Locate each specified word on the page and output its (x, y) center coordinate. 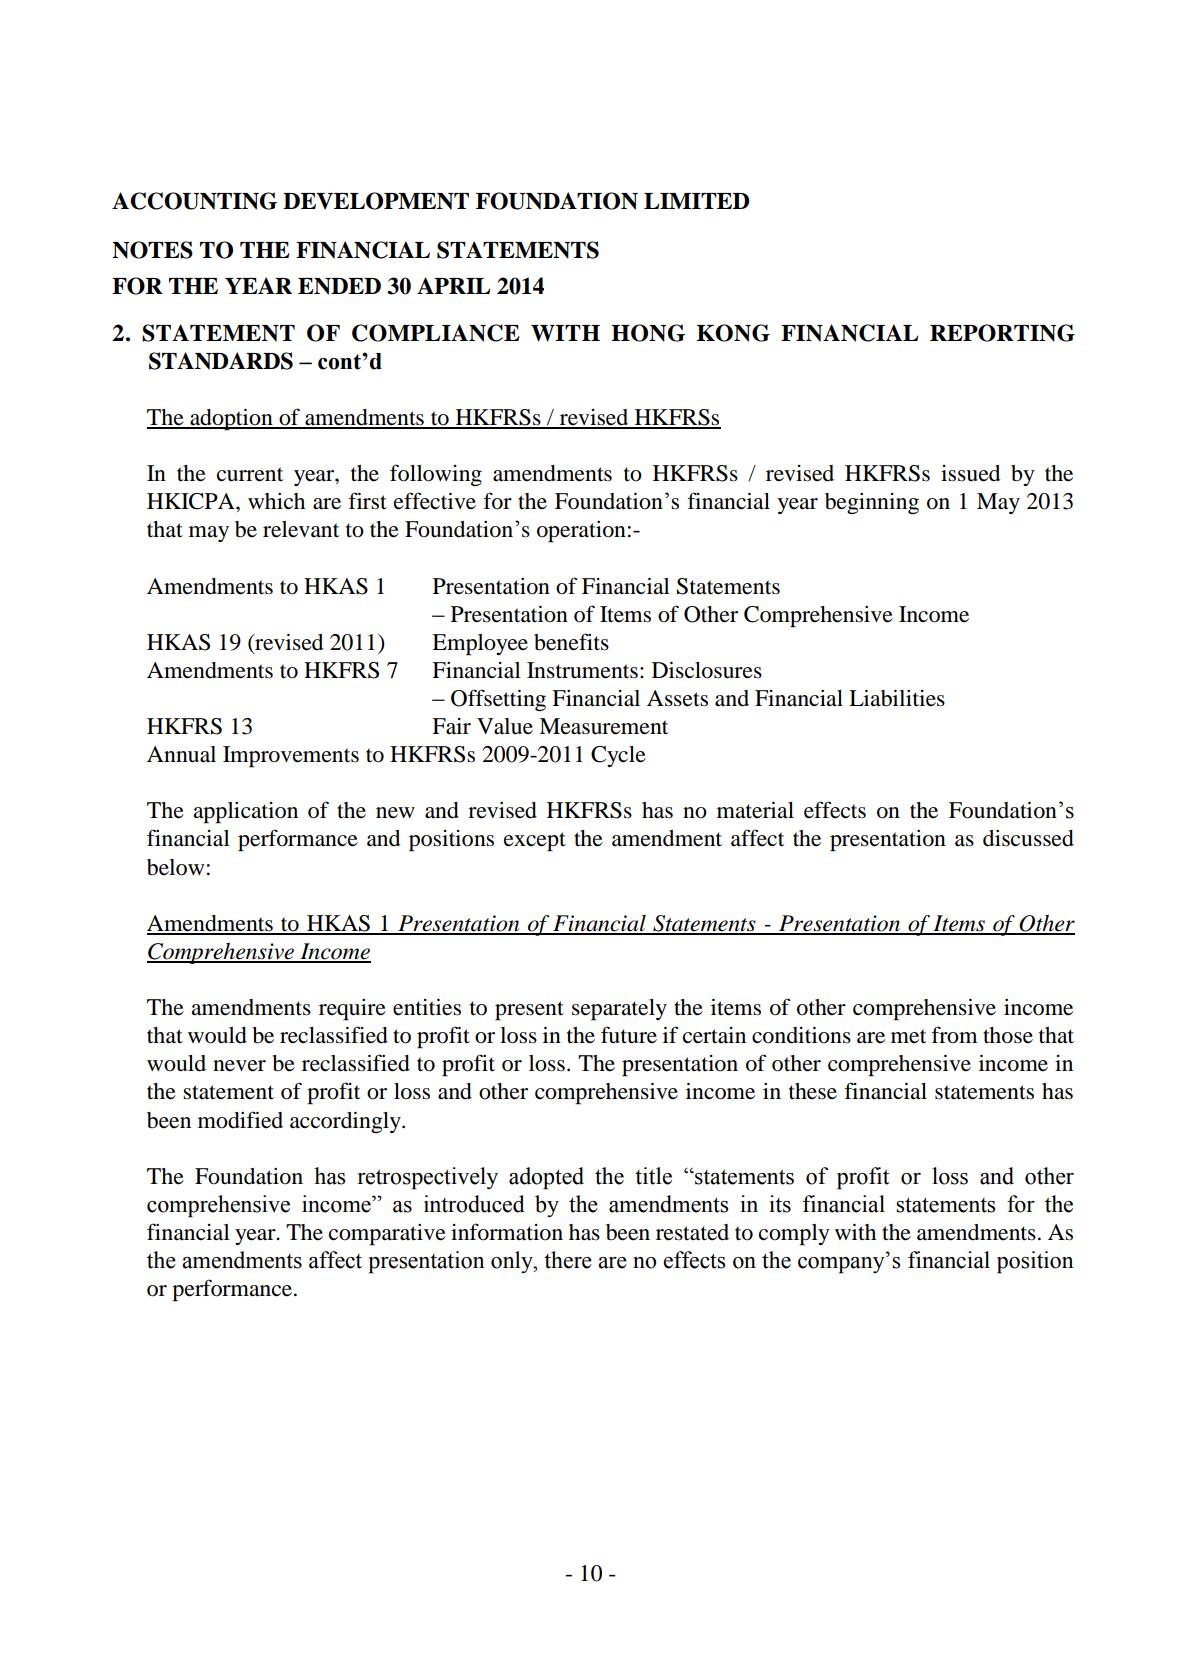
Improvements (291, 757)
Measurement (603, 726)
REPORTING (1002, 333)
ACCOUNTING (194, 201)
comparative (387, 1235)
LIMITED (696, 201)
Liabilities (897, 698)
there (568, 1260)
